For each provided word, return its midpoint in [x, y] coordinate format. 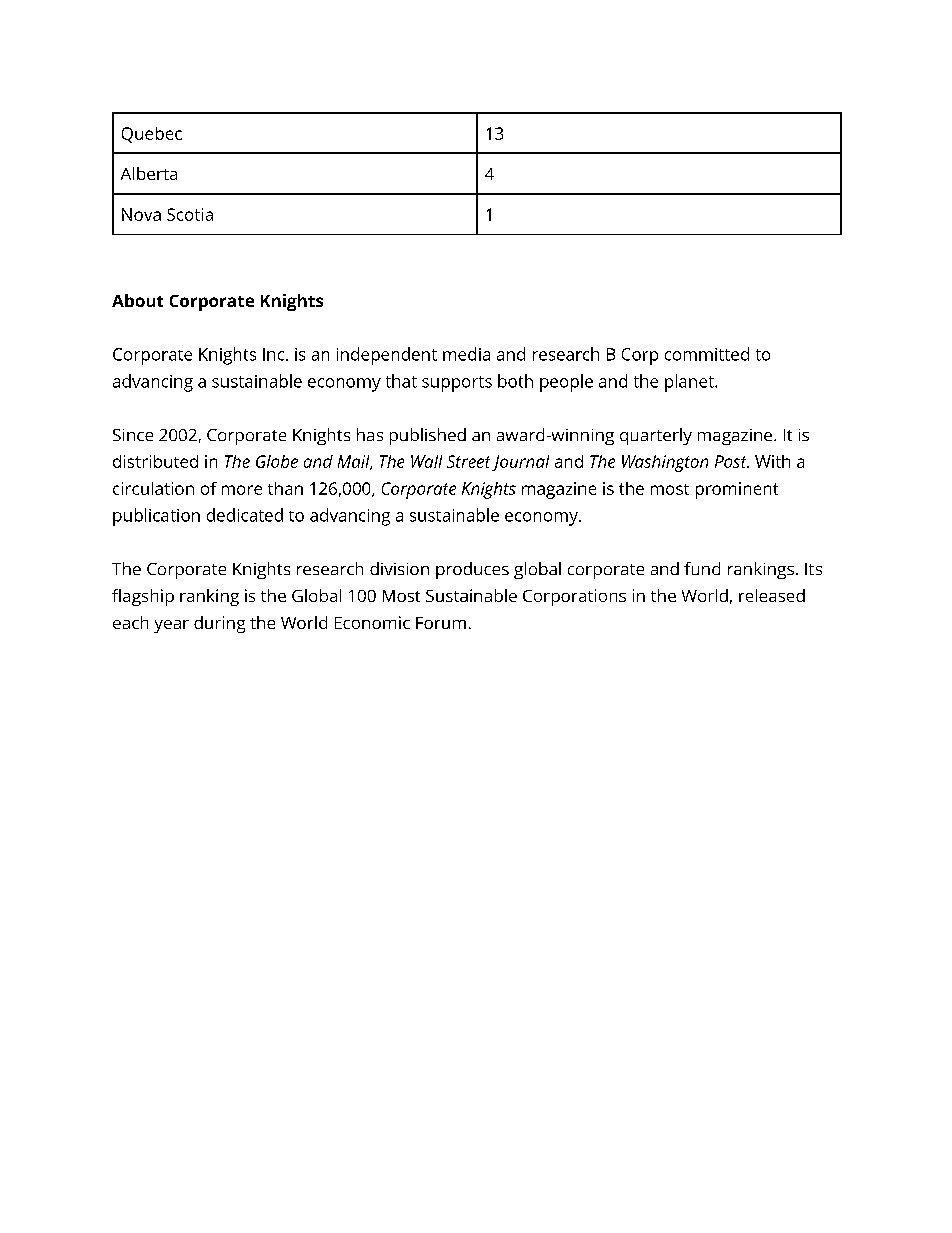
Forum [441, 623]
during [219, 624]
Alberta [149, 173]
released [772, 595]
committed [707, 354]
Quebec [152, 135]
